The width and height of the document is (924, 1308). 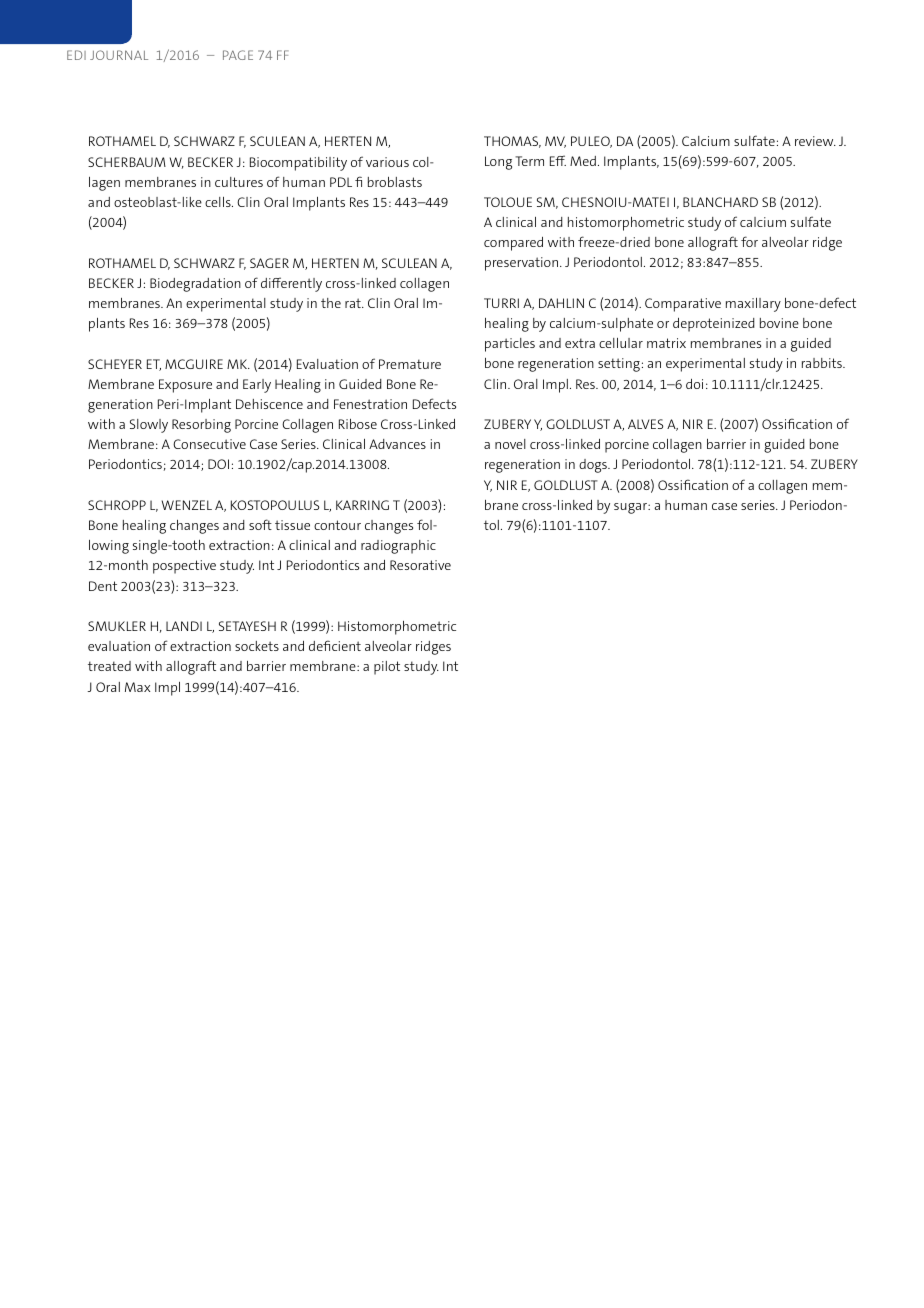 I want to click on matrix, so click(x=666, y=343).
